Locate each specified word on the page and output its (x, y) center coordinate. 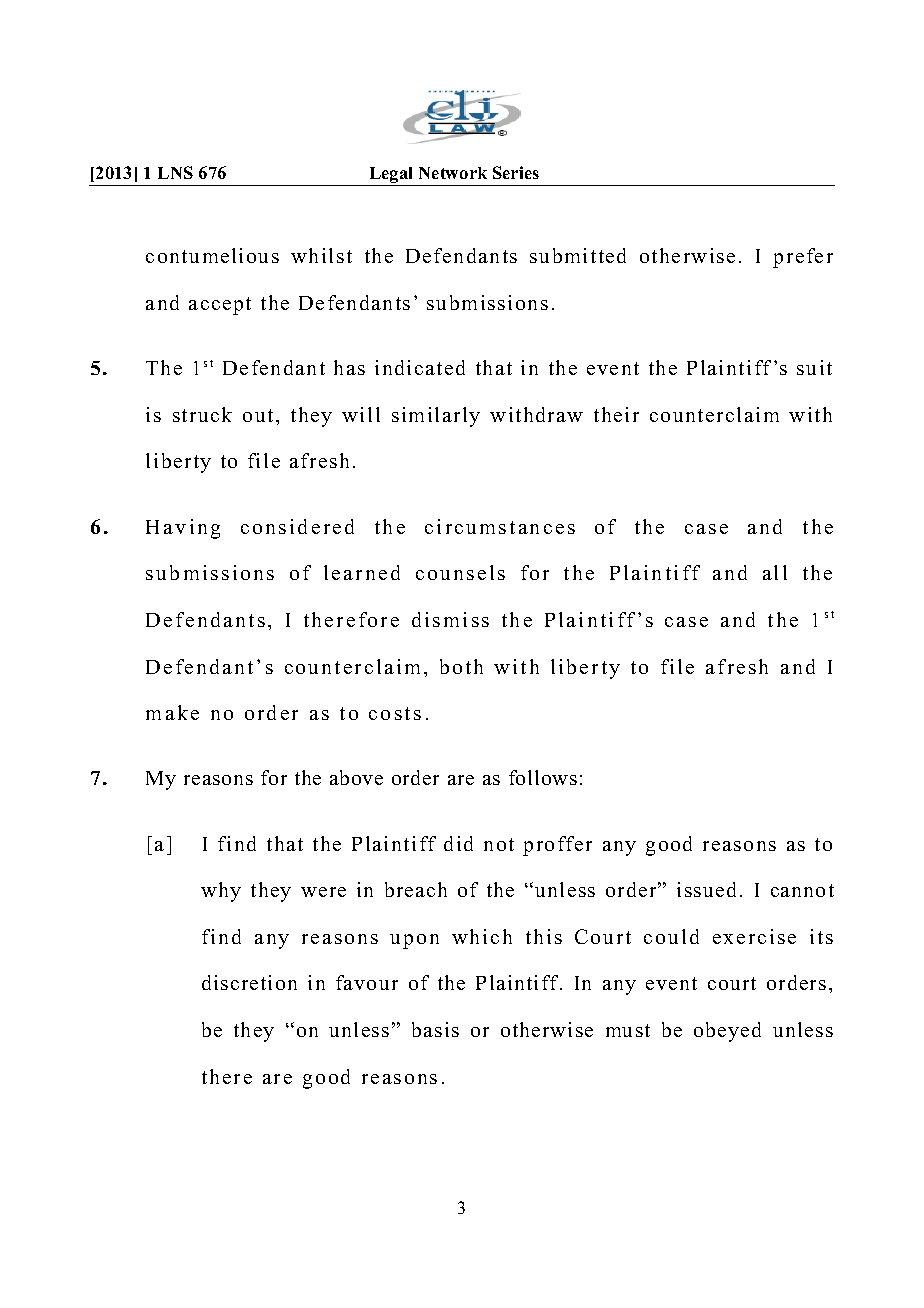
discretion (249, 982)
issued (706, 889)
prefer (803, 258)
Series (516, 172)
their (616, 414)
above (356, 777)
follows (543, 777)
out (258, 415)
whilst (321, 255)
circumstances (500, 526)
